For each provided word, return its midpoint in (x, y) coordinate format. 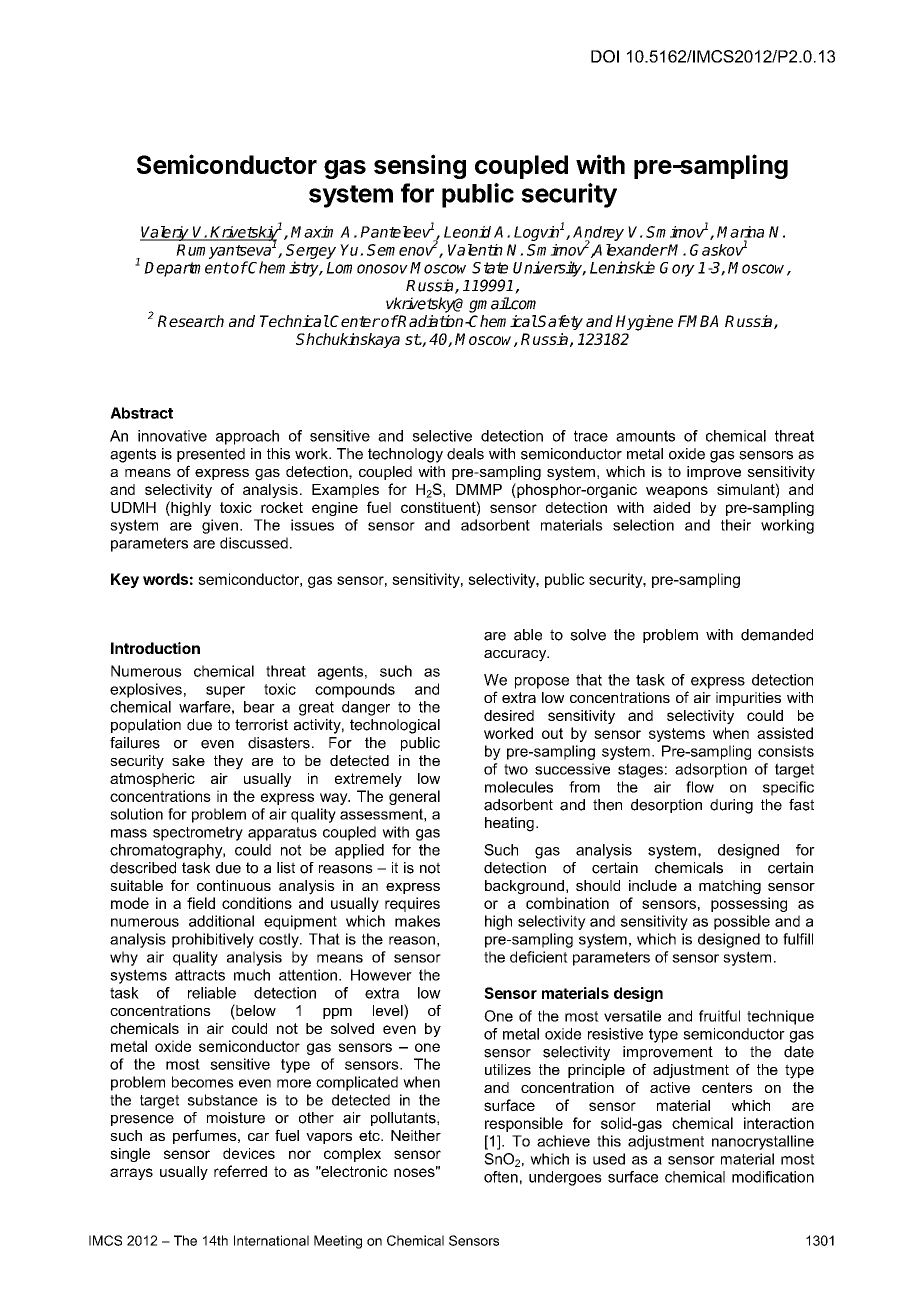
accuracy (516, 656)
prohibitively (213, 940)
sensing (420, 166)
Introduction (155, 648)
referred (240, 1171)
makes (417, 921)
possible (742, 922)
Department (187, 269)
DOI (605, 56)
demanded (777, 635)
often (501, 1177)
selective (442, 436)
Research (191, 321)
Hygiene (644, 323)
